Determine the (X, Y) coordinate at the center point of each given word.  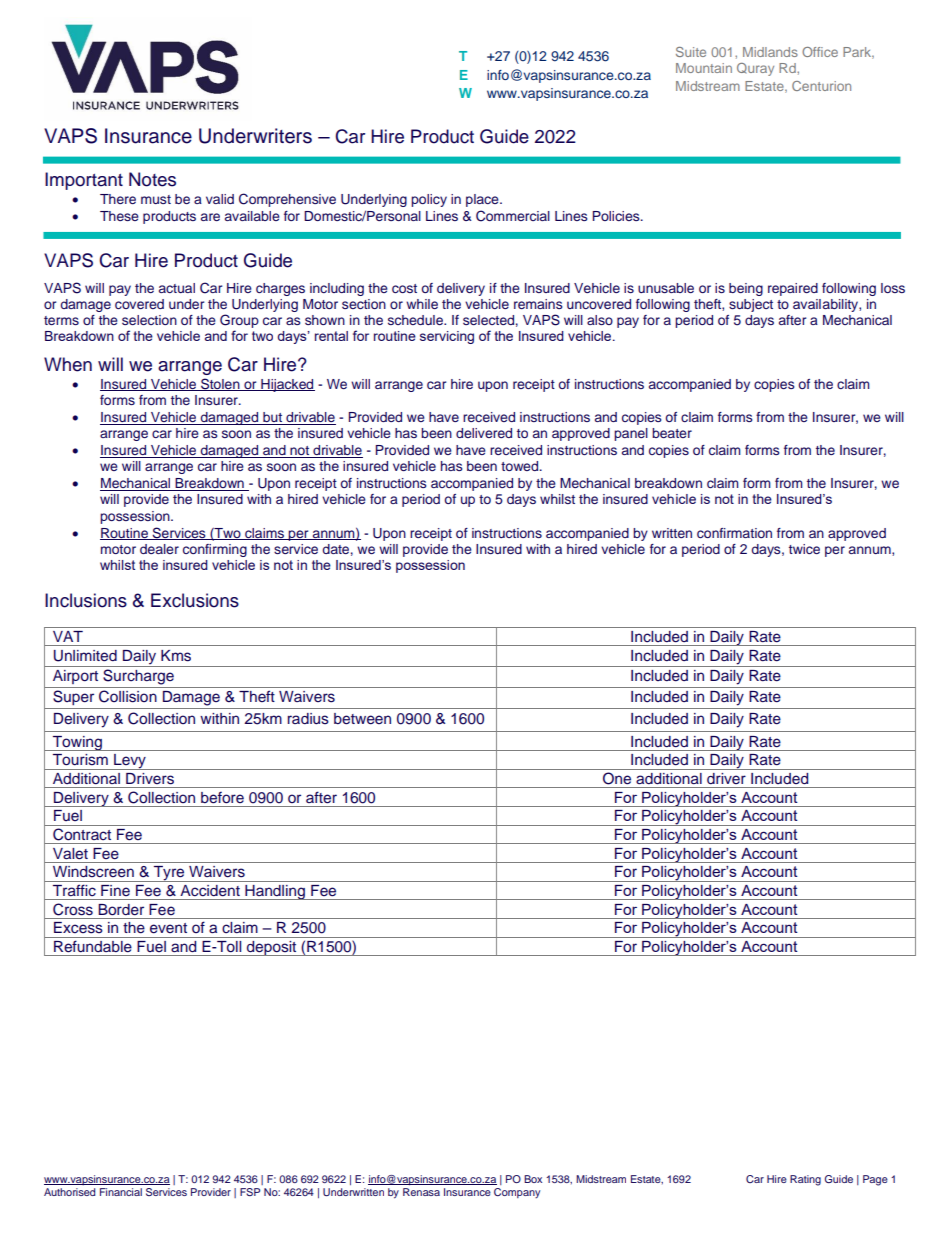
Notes (152, 179)
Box (533, 1179)
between (362, 719)
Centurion (821, 86)
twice (804, 549)
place (483, 200)
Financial (121, 1192)
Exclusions (195, 600)
